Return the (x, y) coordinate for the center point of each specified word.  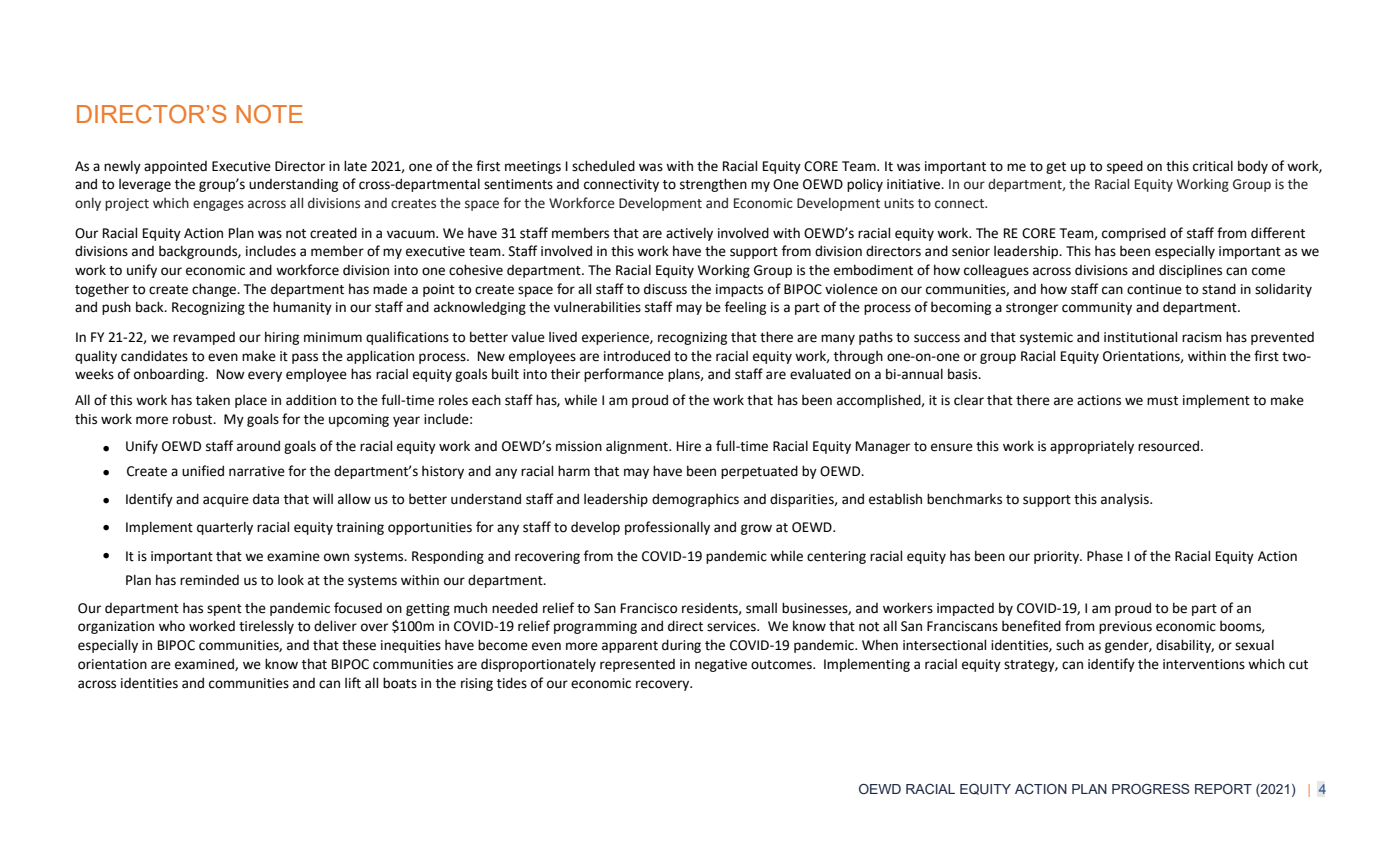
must (1162, 401)
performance (624, 375)
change (215, 290)
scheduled (603, 166)
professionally (667, 528)
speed (1125, 167)
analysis (1126, 500)
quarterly (225, 528)
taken (213, 400)
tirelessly (266, 627)
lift (353, 683)
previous (1125, 627)
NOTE (269, 114)
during (681, 646)
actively (689, 234)
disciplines (1190, 271)
